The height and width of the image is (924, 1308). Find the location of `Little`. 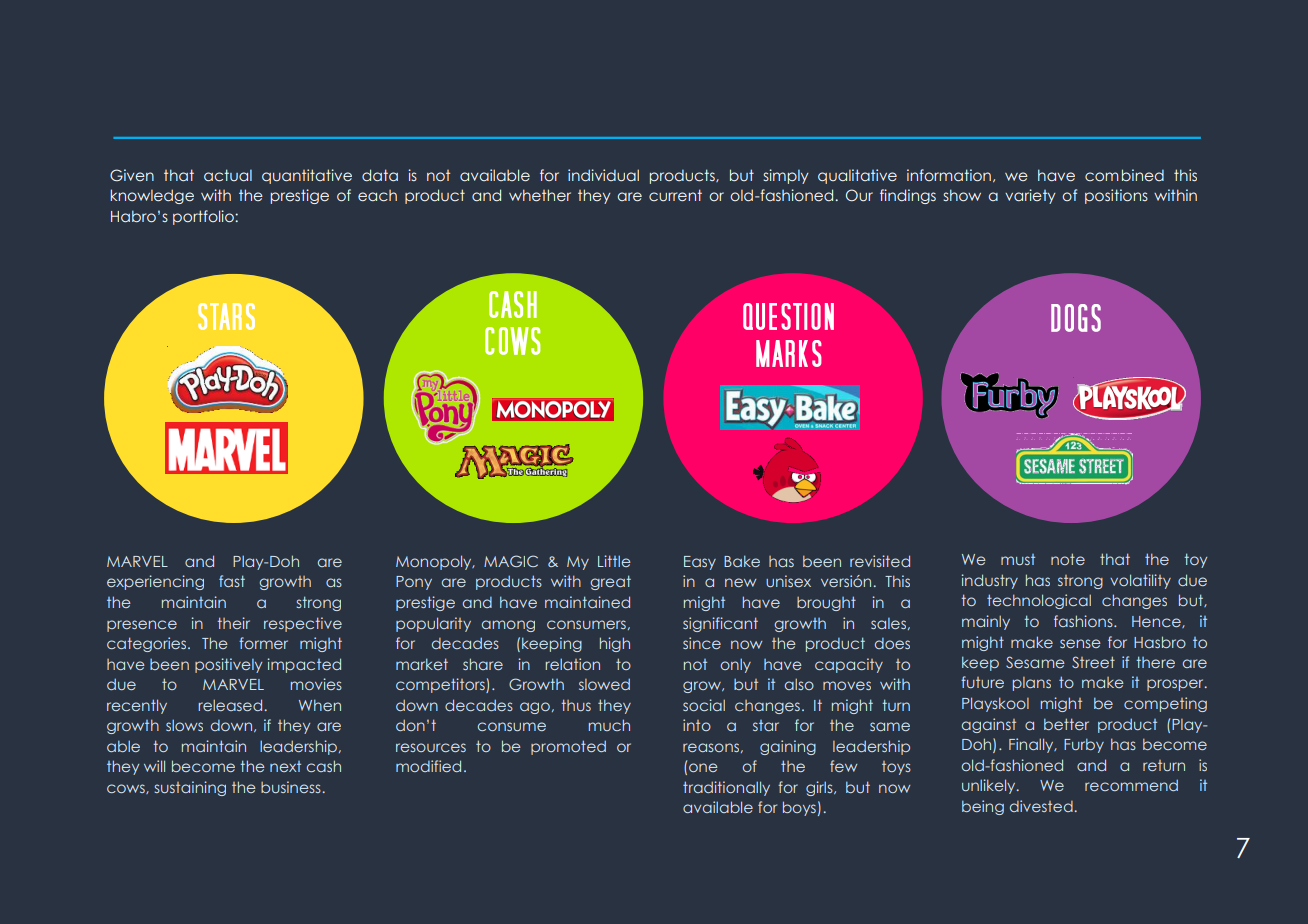

Little is located at coordinates (614, 561).
